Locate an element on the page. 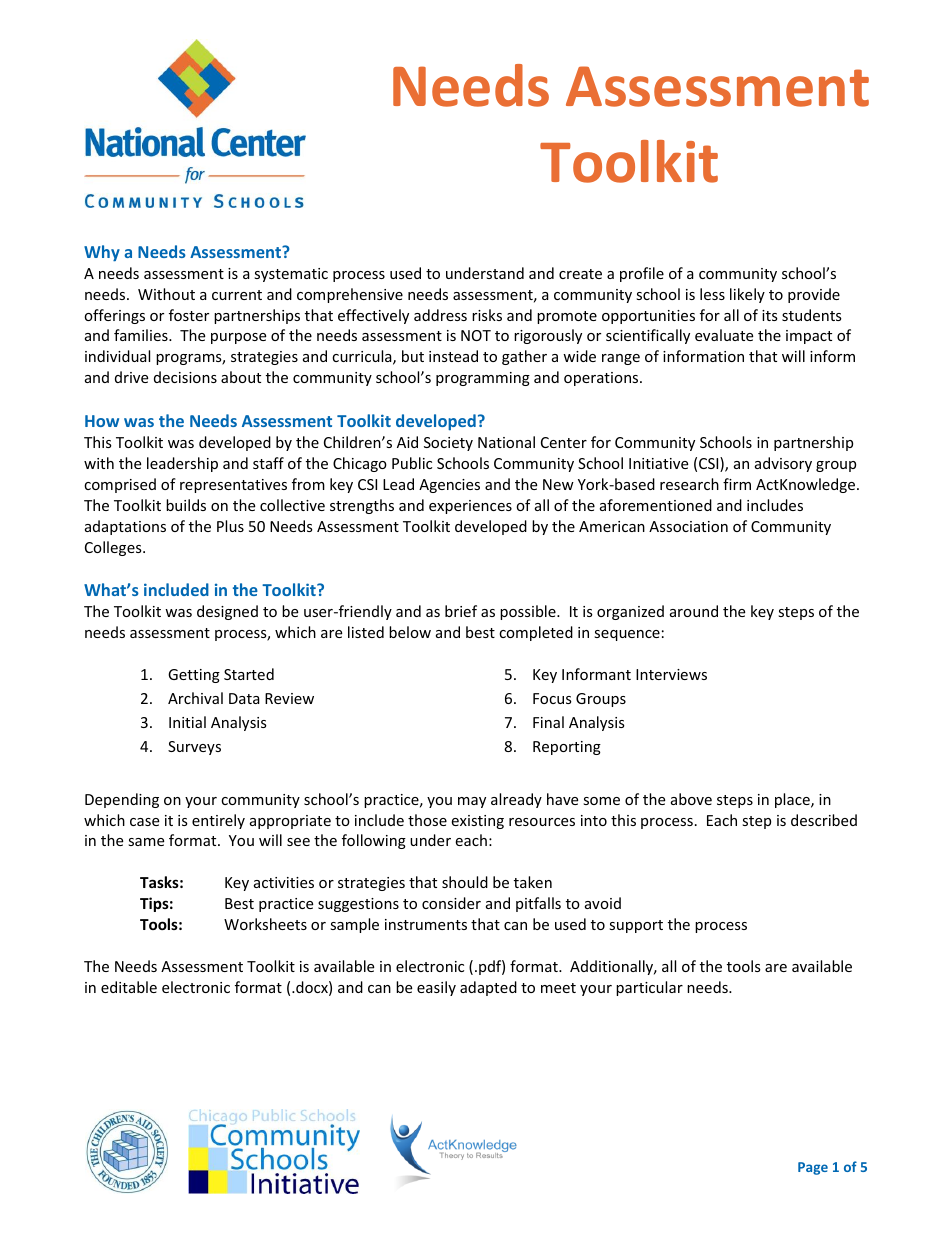 Image resolution: width=952 pixels, height=1233 pixels. current is located at coordinates (237, 295).
